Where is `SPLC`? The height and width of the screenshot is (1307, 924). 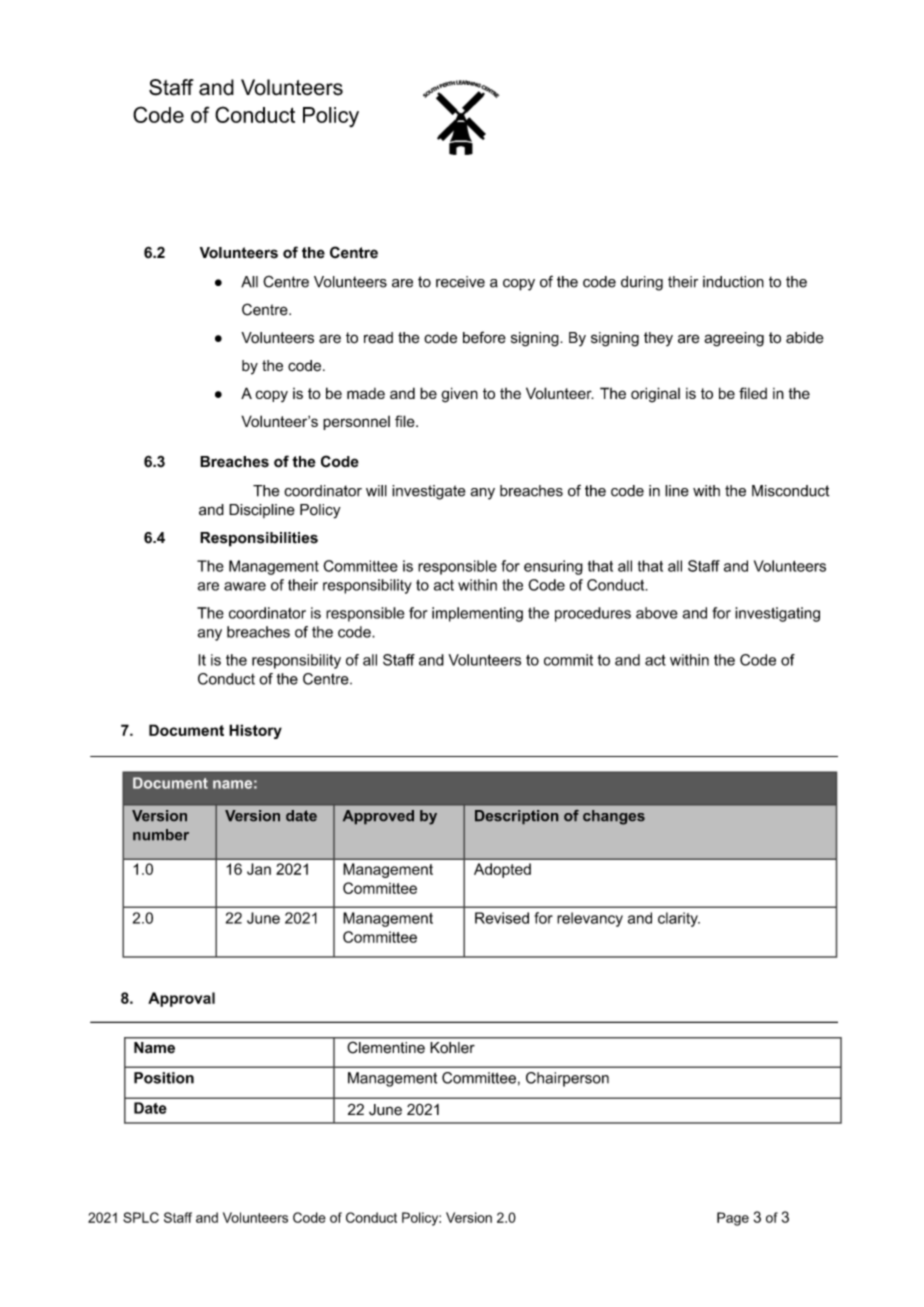 SPLC is located at coordinates (141, 1217).
